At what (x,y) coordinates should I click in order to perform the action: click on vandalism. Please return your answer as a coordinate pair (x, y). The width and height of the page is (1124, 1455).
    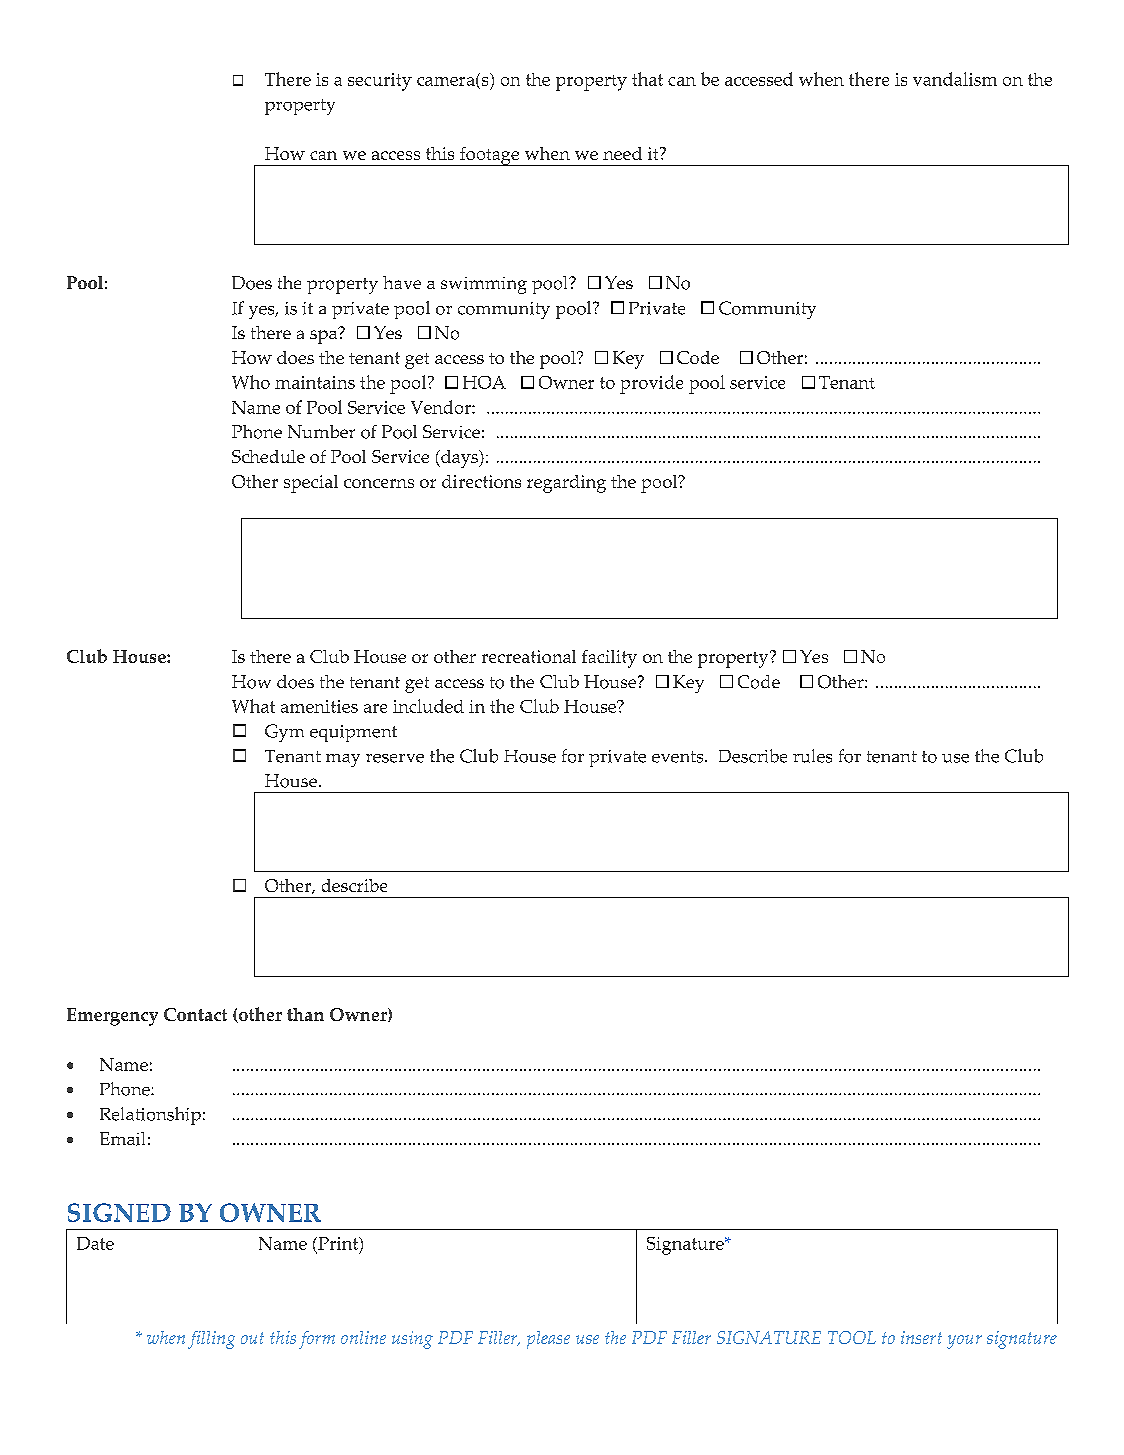
    Looking at the image, I should click on (955, 79).
